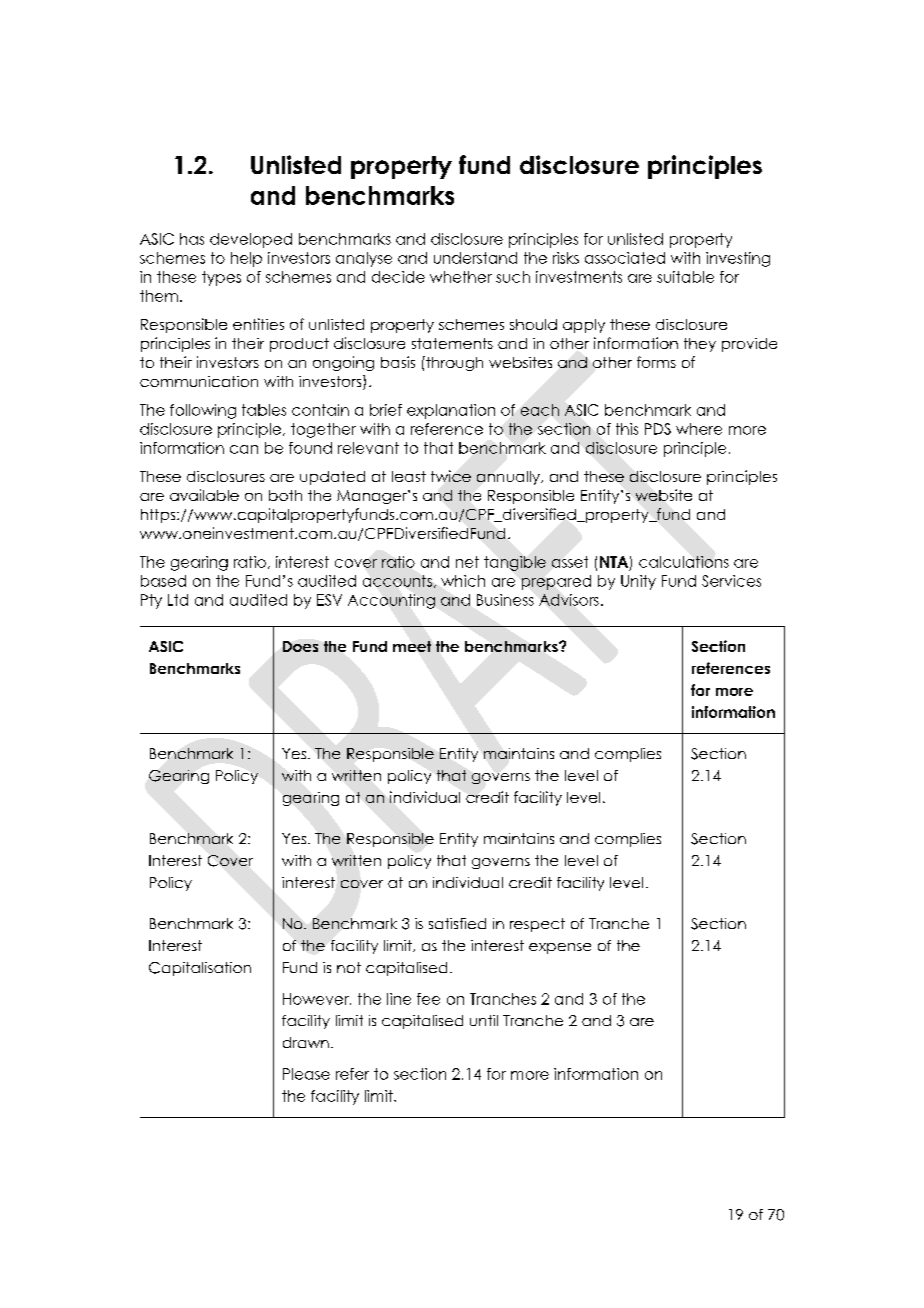  Describe the element at coordinates (560, 948) in the screenshot. I see `expense` at that location.
